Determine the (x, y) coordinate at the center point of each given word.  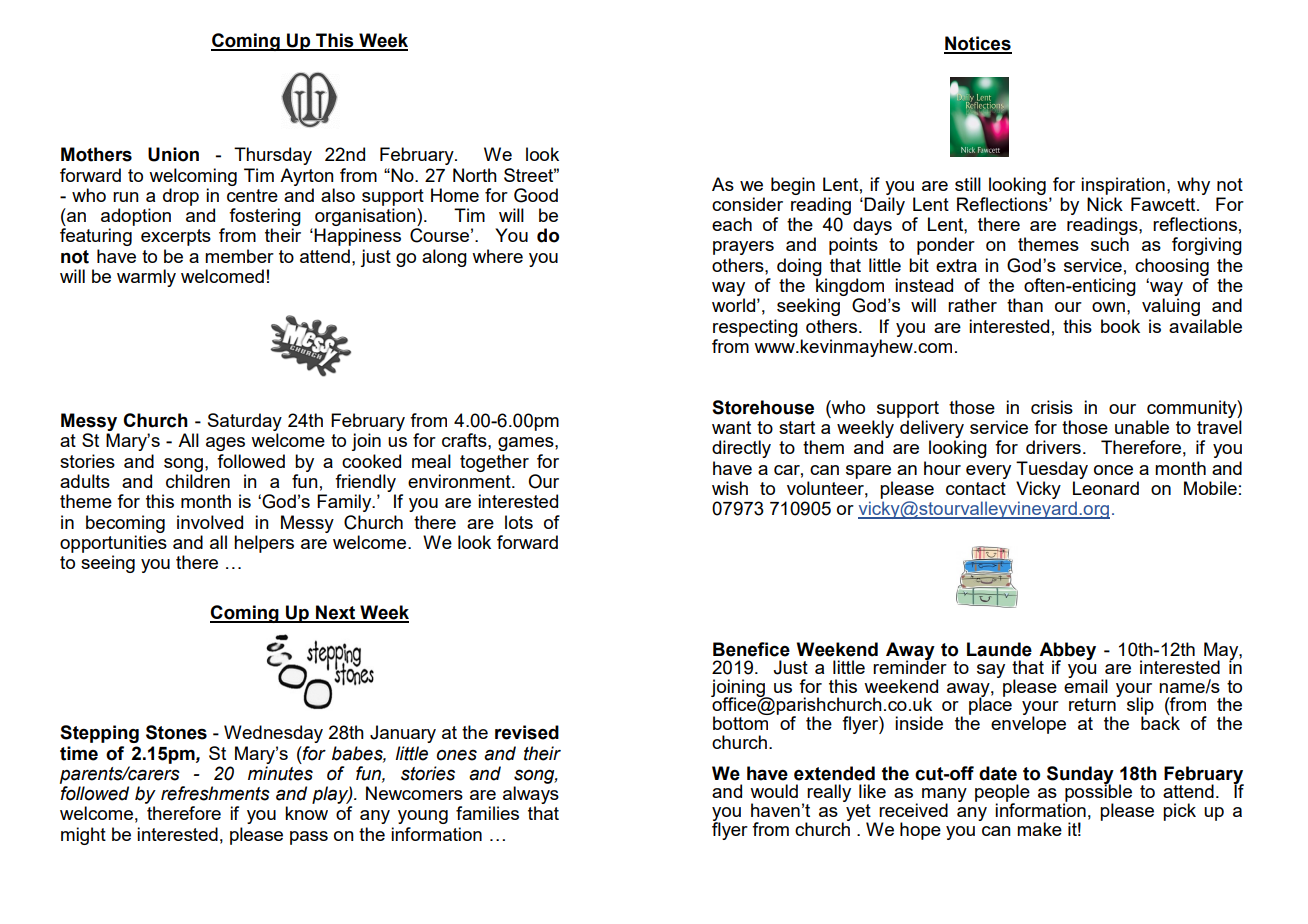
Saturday (245, 422)
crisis (1052, 407)
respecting (755, 328)
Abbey (1067, 652)
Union (173, 154)
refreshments (215, 793)
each (732, 224)
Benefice (751, 649)
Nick (1105, 204)
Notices (978, 44)
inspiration (1123, 186)
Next (336, 613)
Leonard (1106, 488)
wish (730, 488)
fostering (265, 217)
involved (210, 522)
